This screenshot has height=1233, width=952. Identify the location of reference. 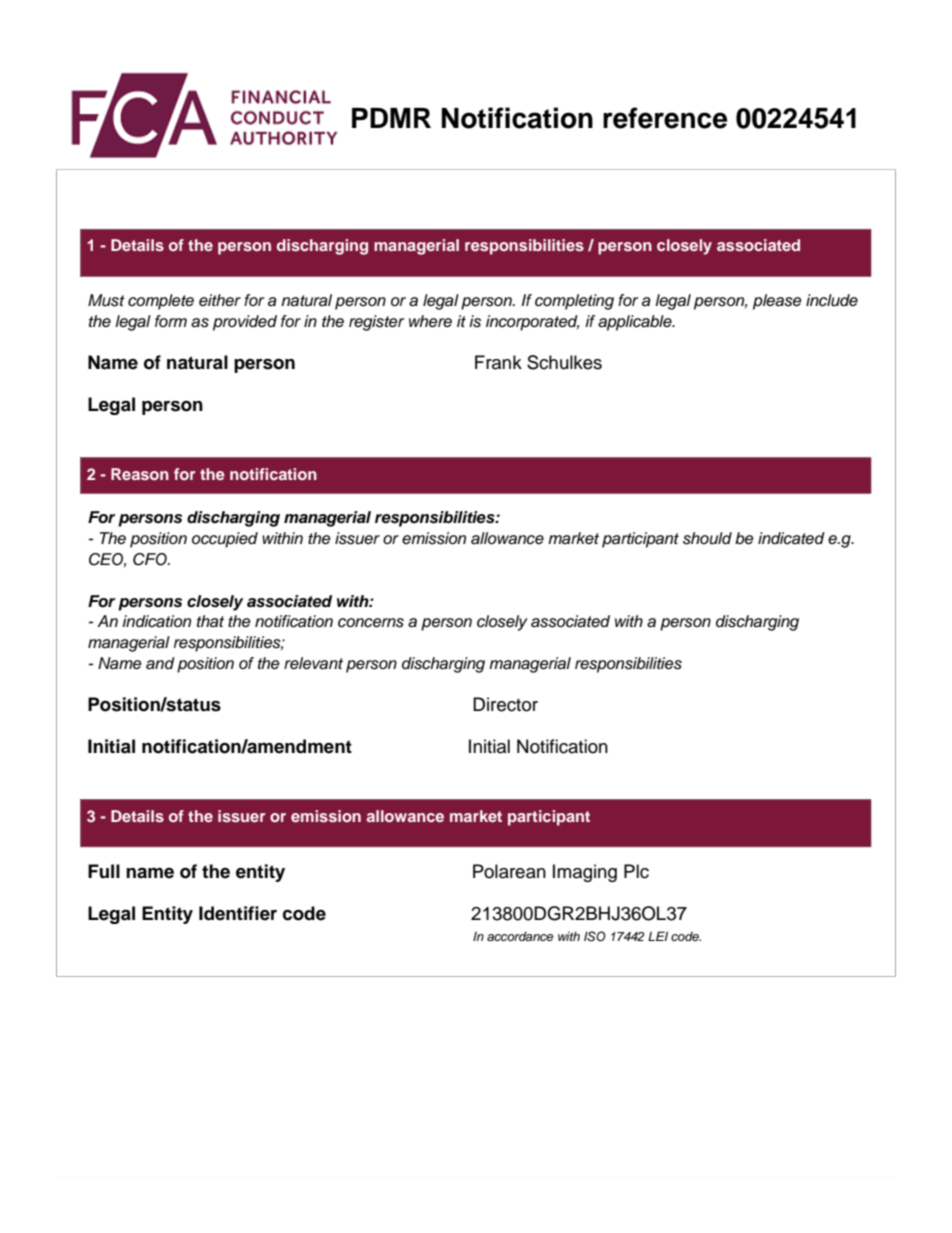
(665, 118).
